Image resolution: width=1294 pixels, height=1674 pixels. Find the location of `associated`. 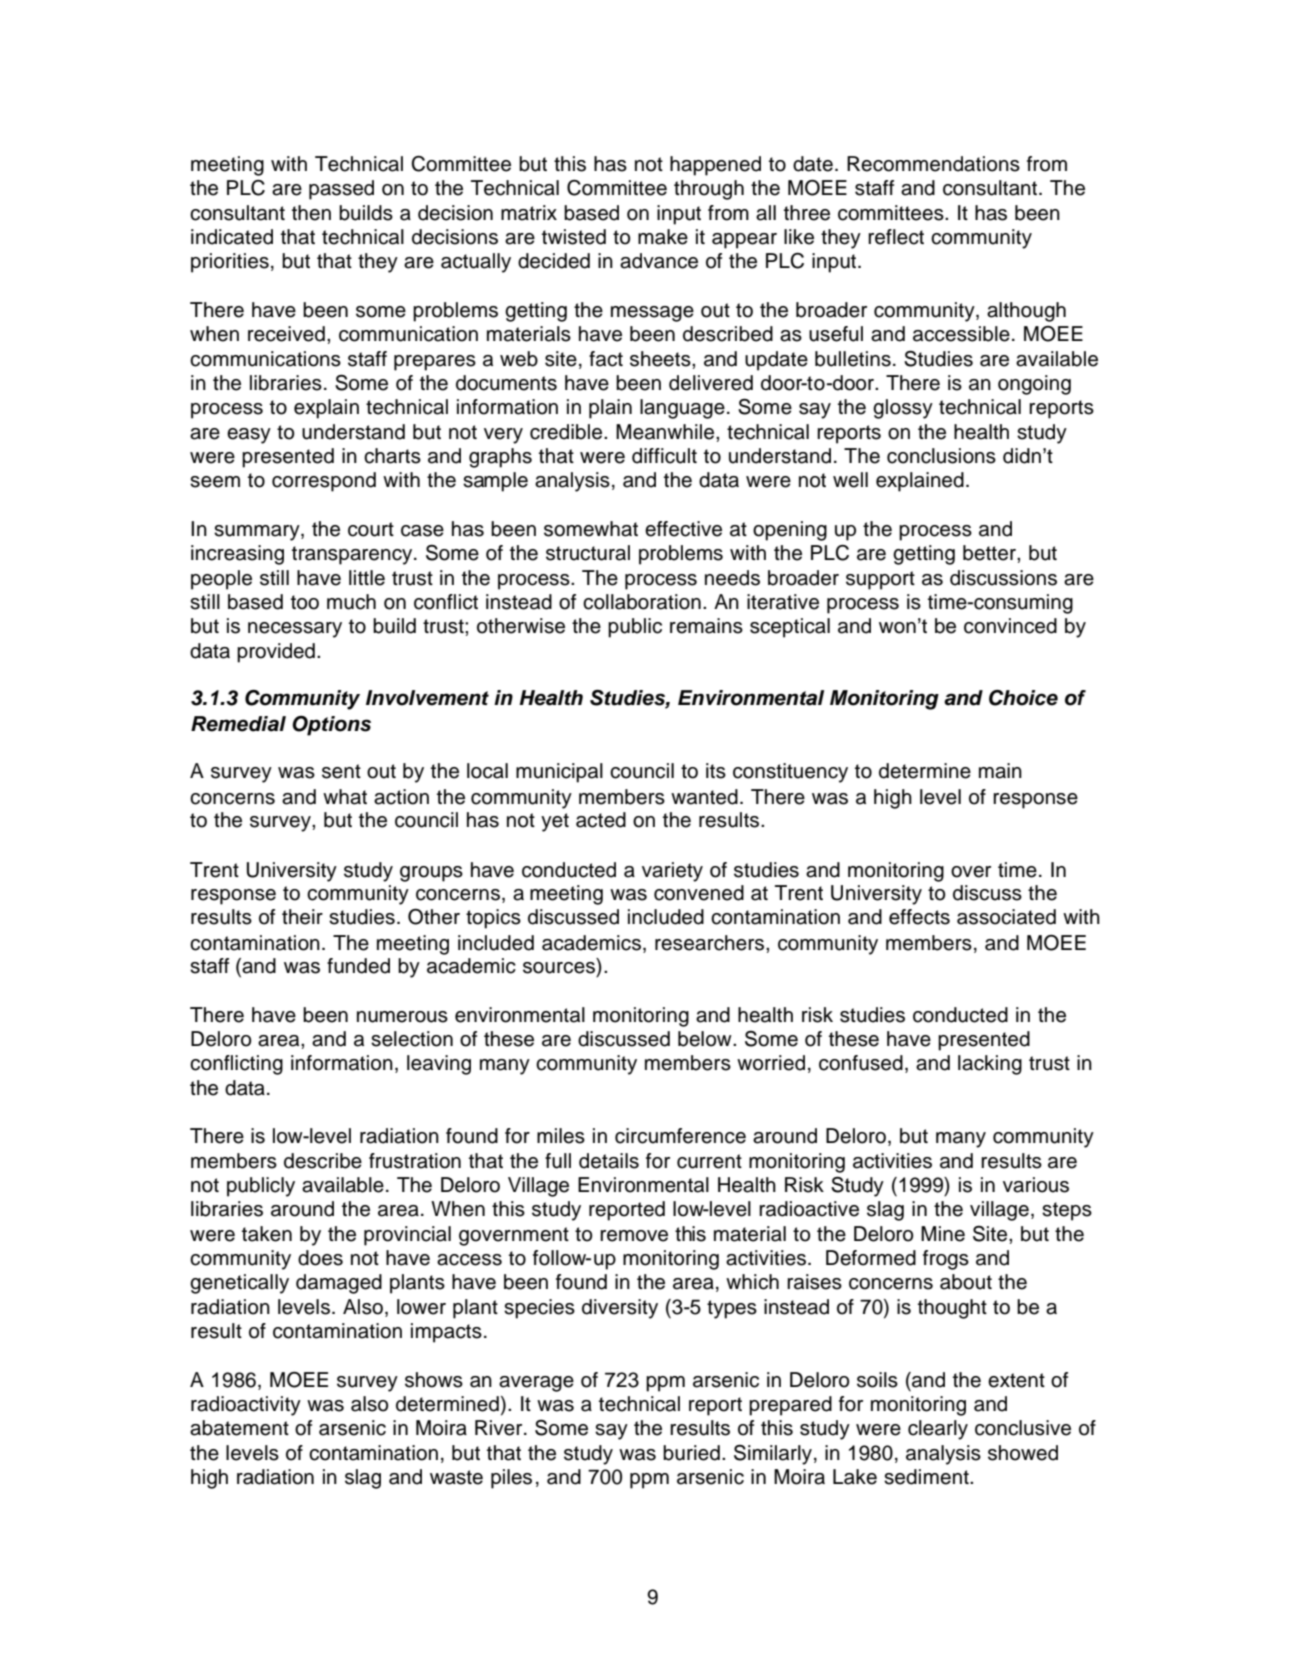

associated is located at coordinates (1006, 917).
